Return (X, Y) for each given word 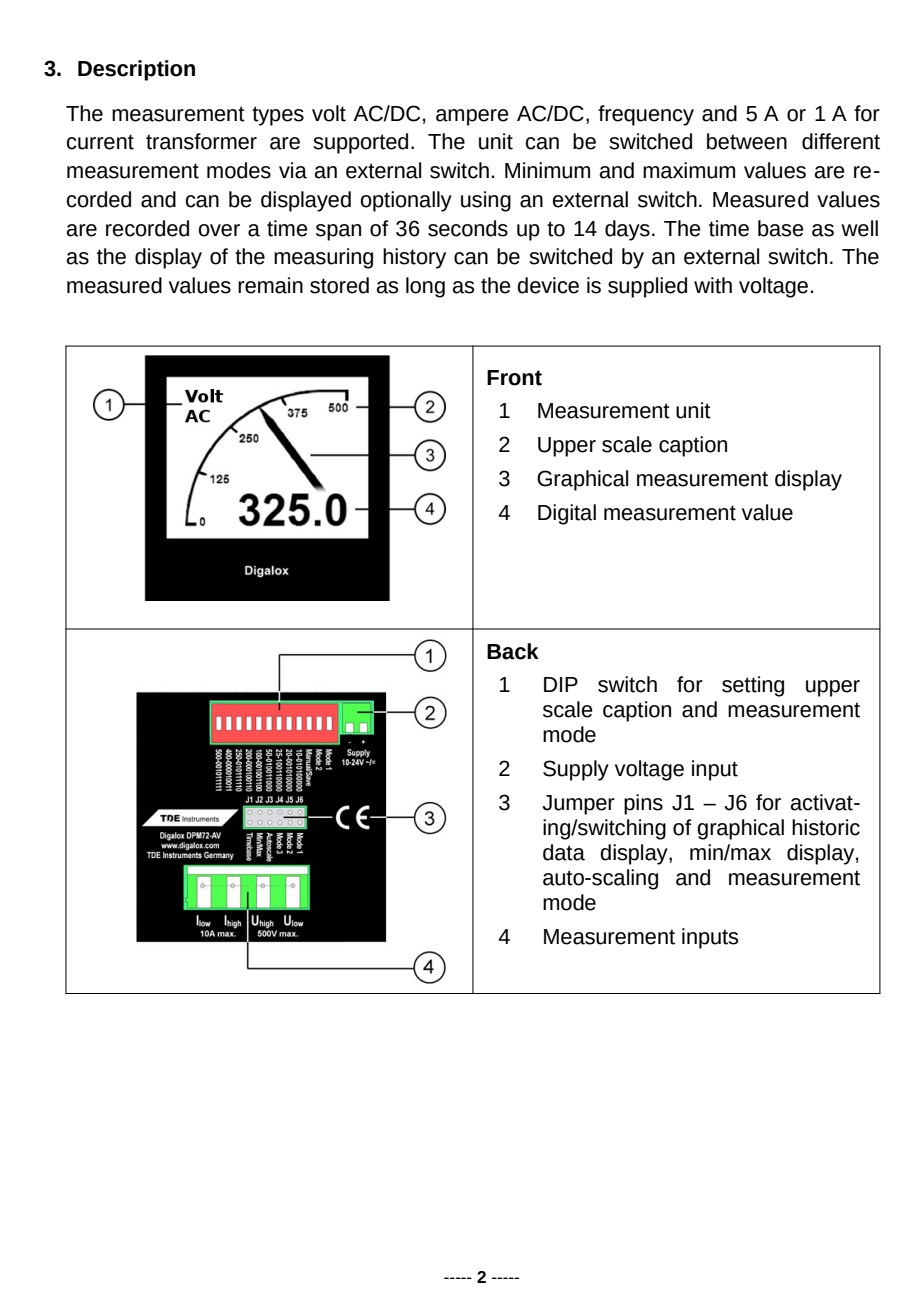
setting (753, 686)
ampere (472, 117)
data (564, 852)
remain (270, 285)
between (747, 141)
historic (826, 827)
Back (513, 651)
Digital (567, 514)
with (713, 285)
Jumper (578, 805)
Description (136, 70)
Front (514, 378)
